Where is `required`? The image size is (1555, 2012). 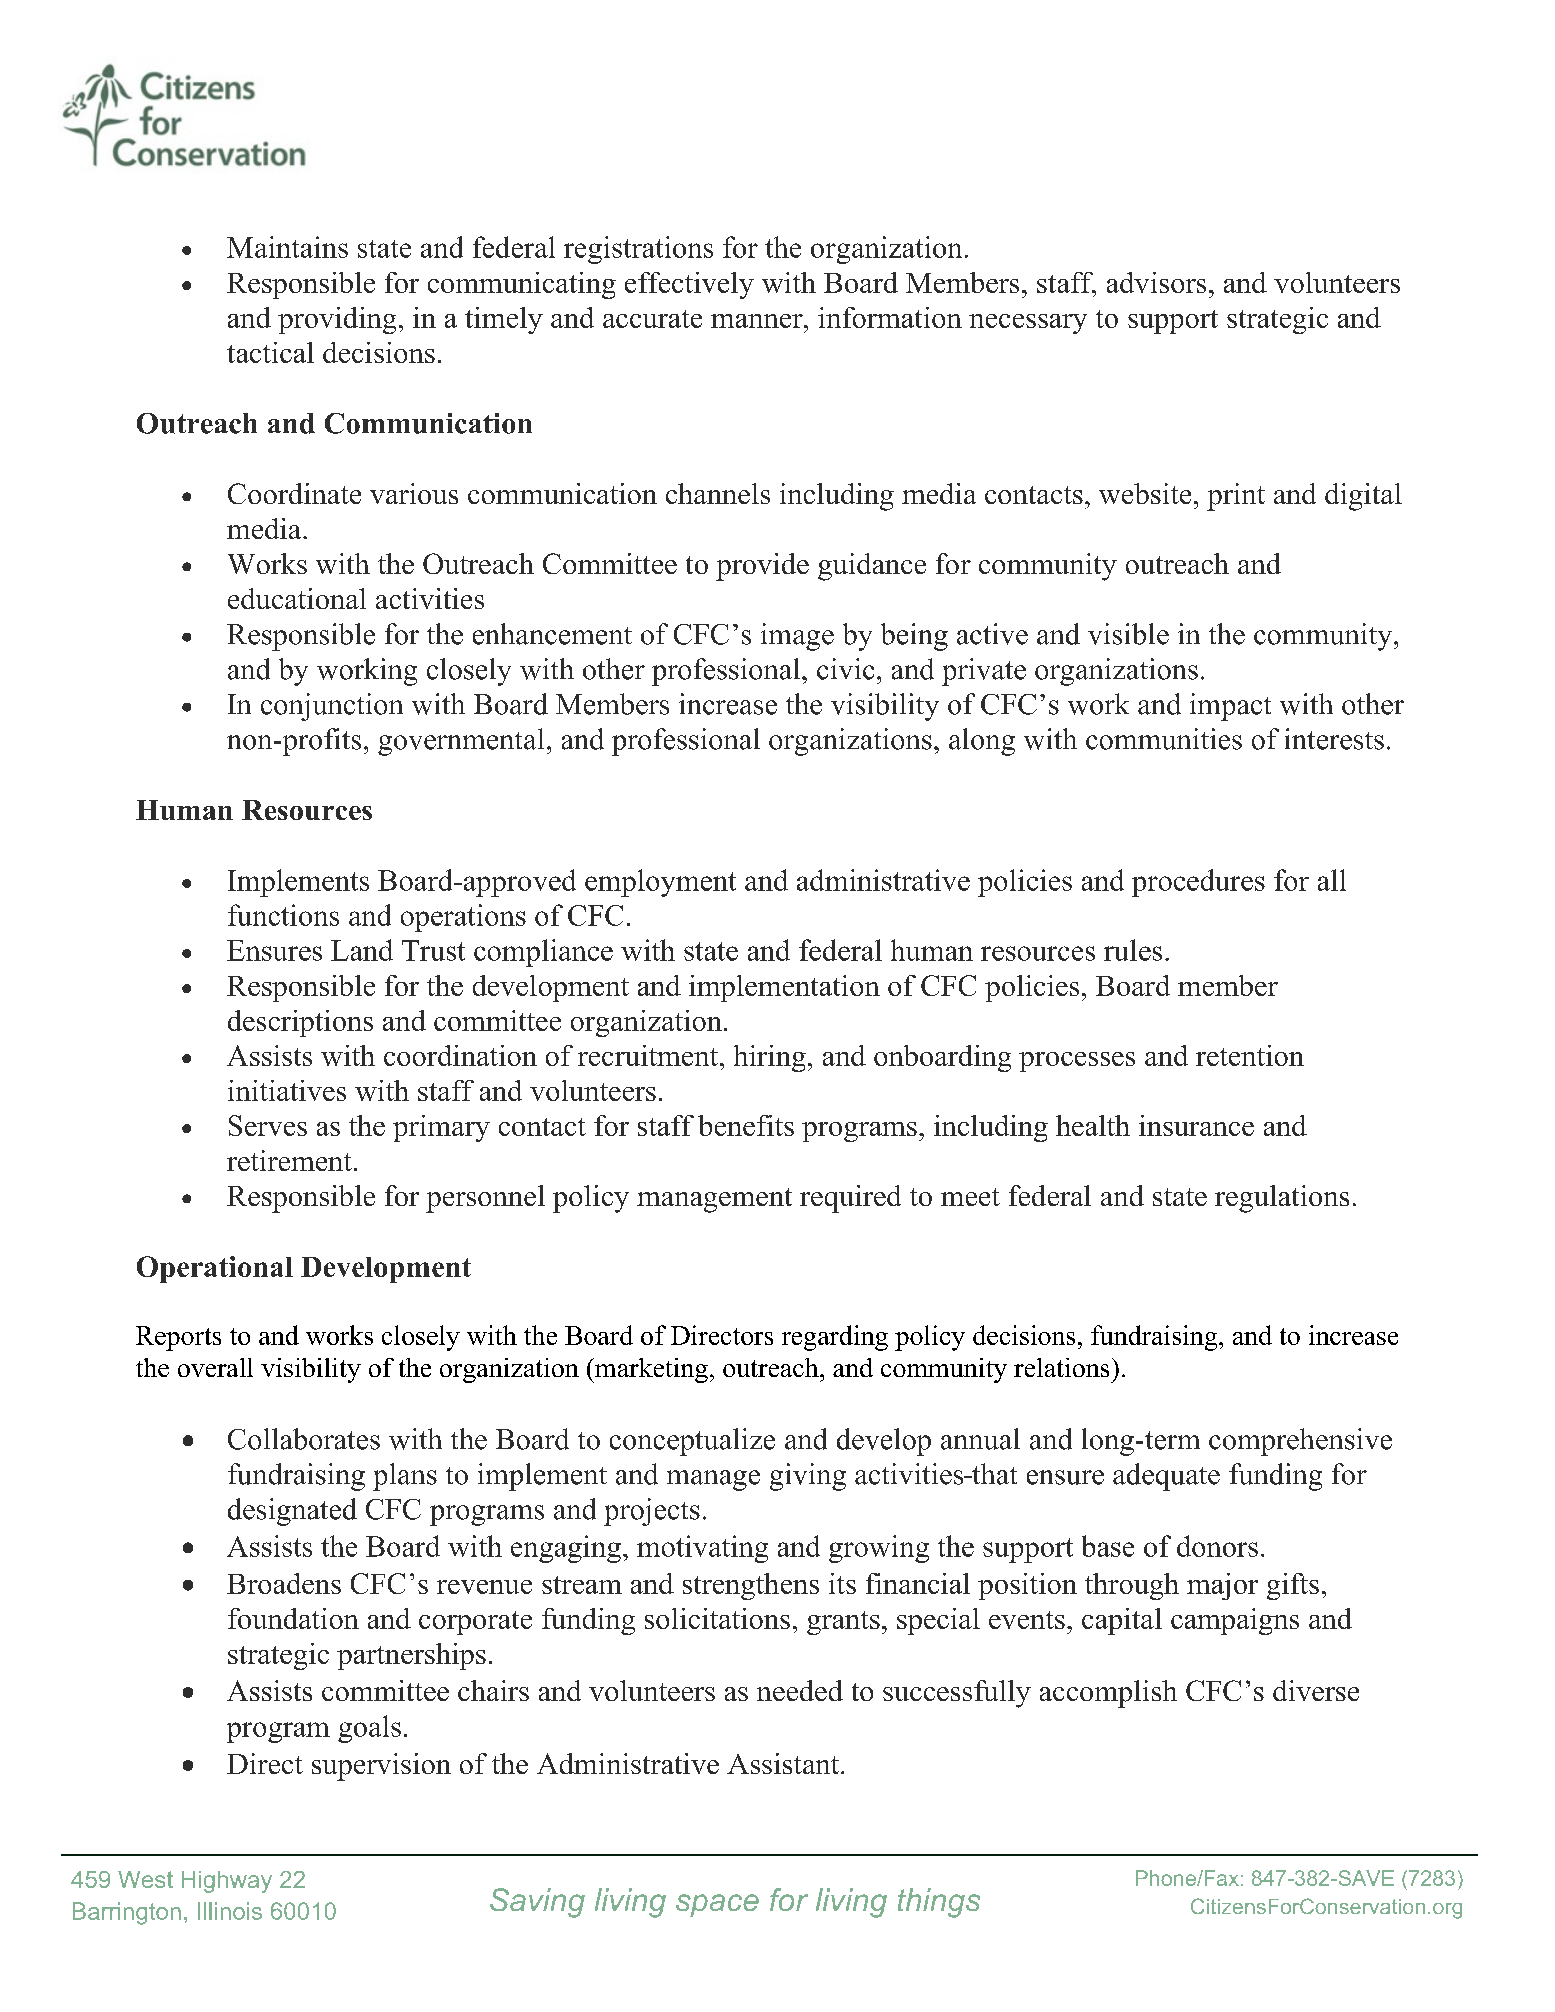 required is located at coordinates (850, 1199).
